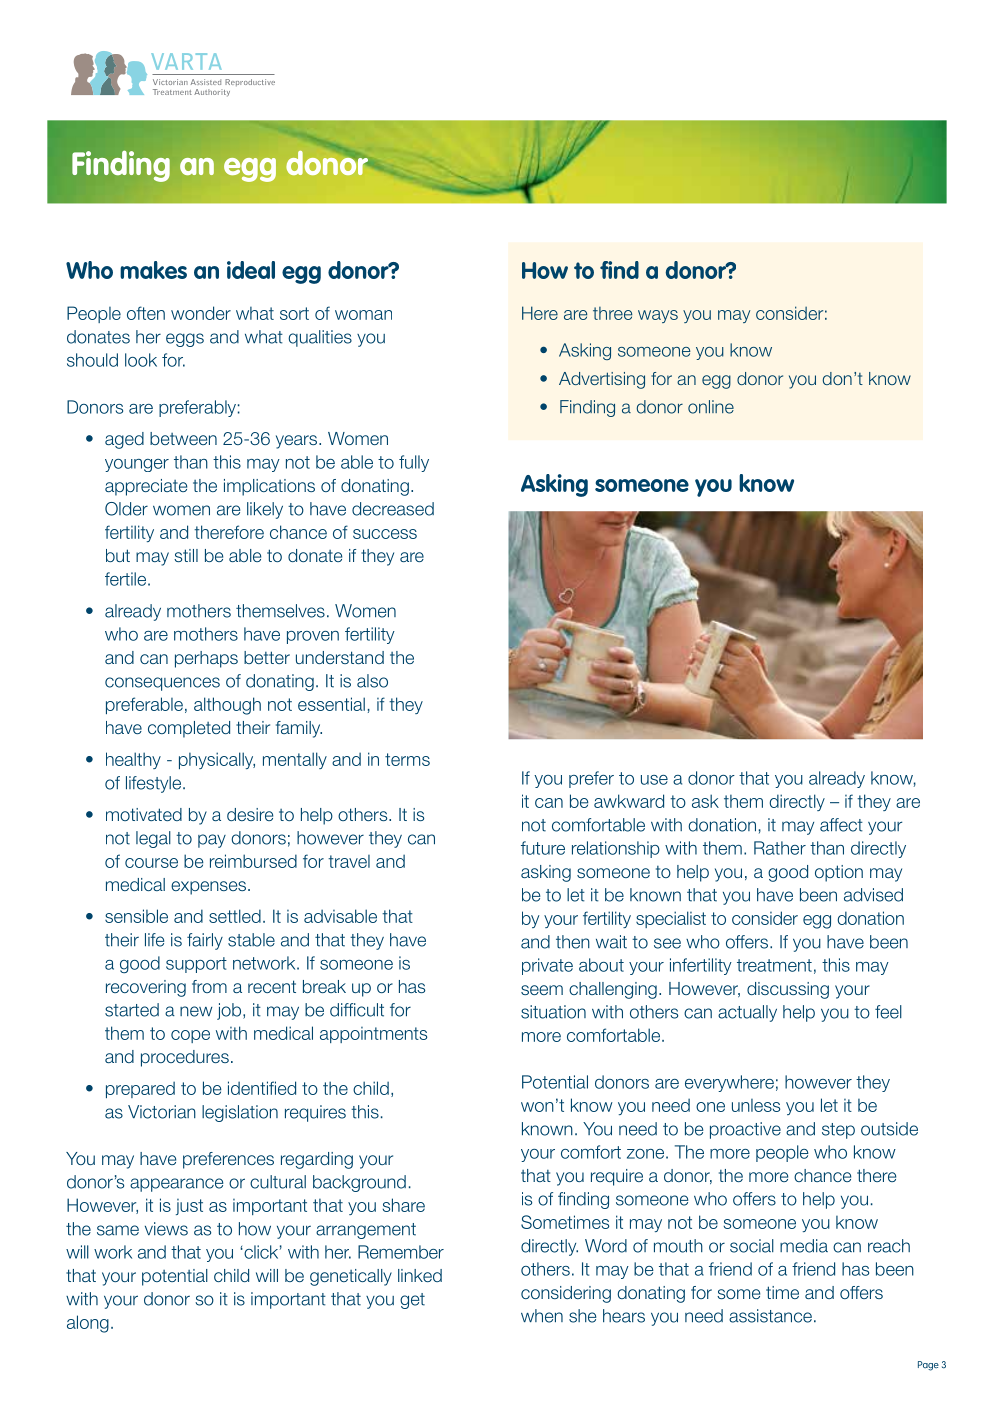  Describe the element at coordinates (756, 1105) in the image. I see `unless` at that location.
